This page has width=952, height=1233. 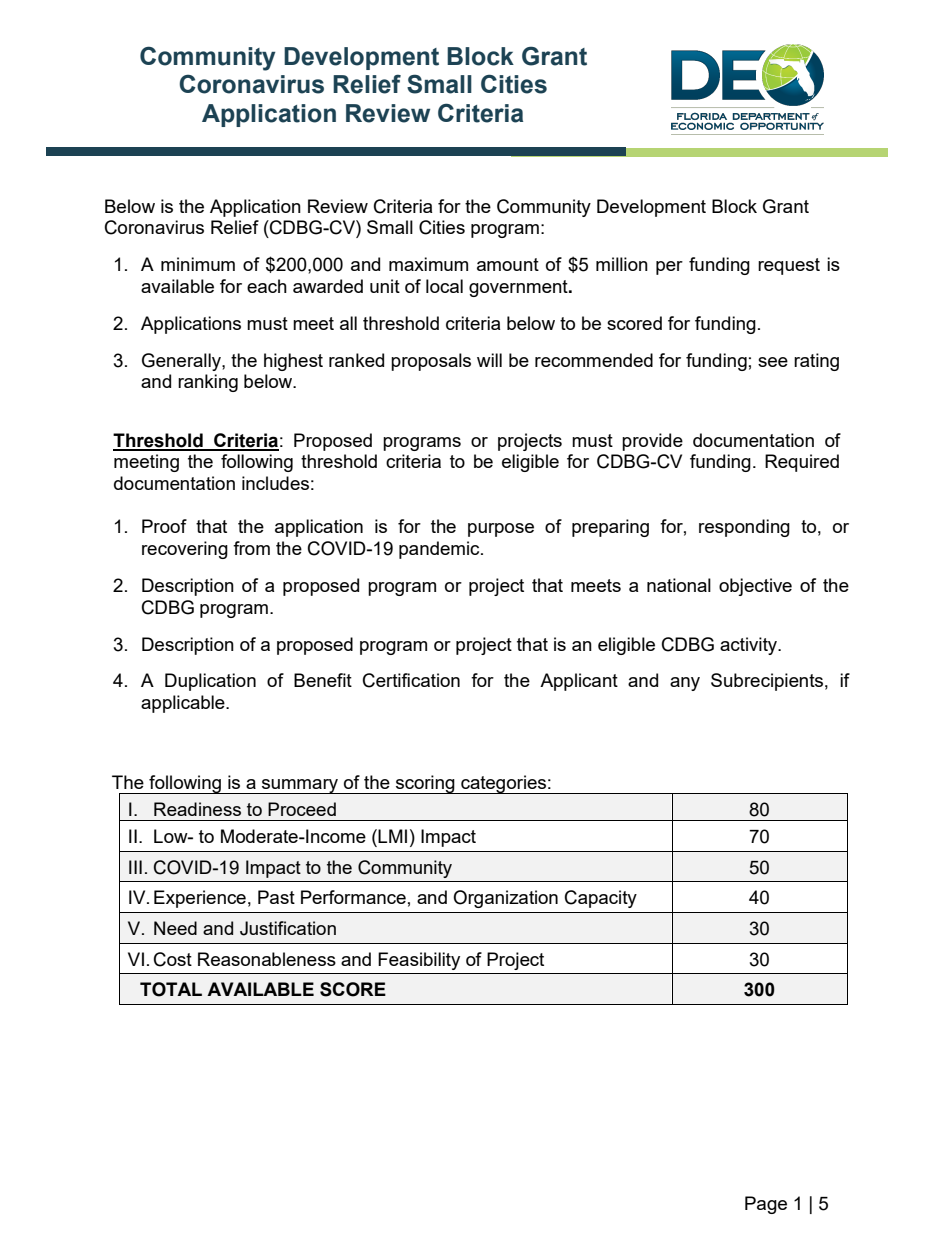 What do you see at coordinates (444, 286) in the page?
I see `local` at bounding box center [444, 286].
